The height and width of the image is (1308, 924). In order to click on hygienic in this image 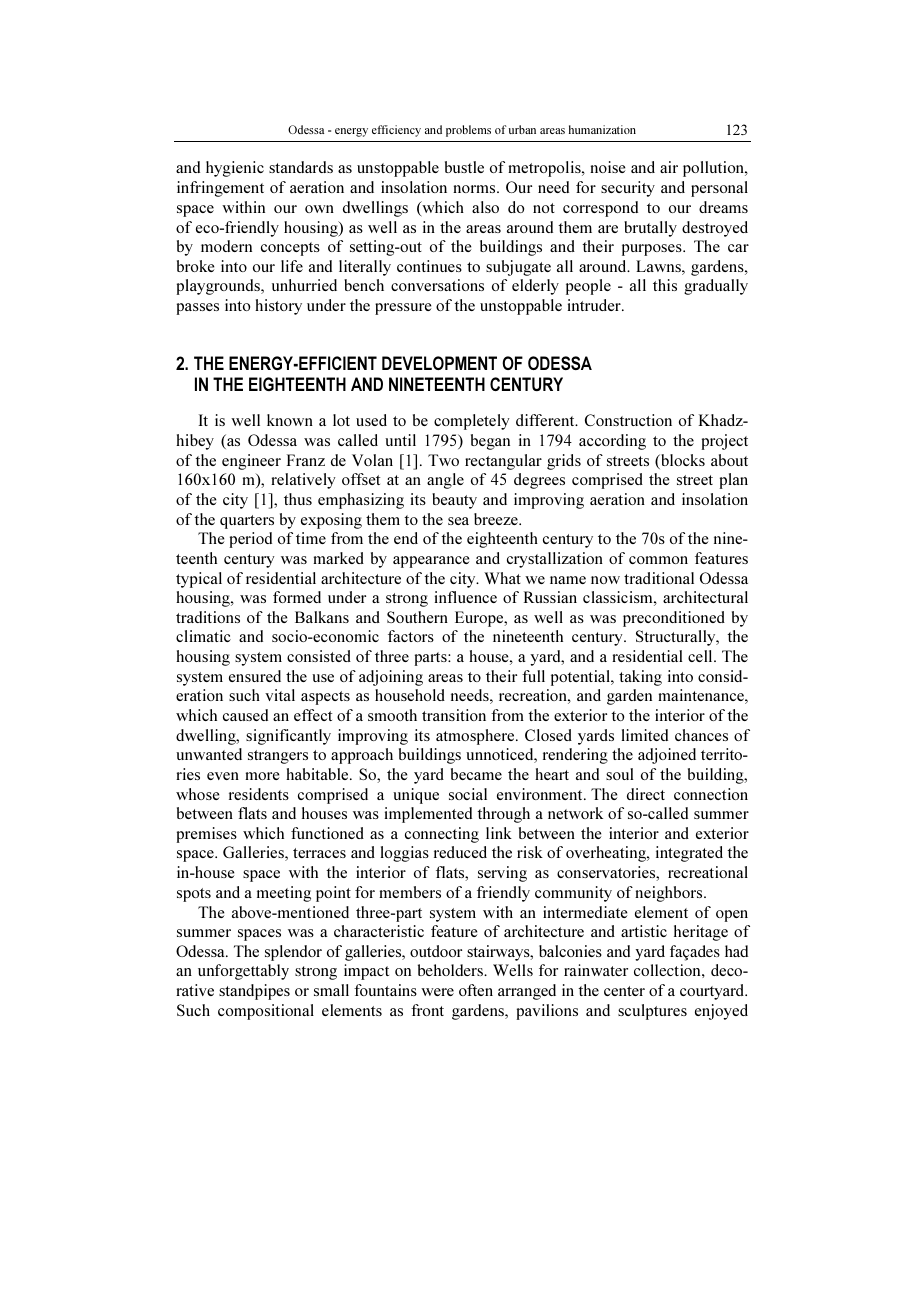, I will do `click(235, 169)`.
